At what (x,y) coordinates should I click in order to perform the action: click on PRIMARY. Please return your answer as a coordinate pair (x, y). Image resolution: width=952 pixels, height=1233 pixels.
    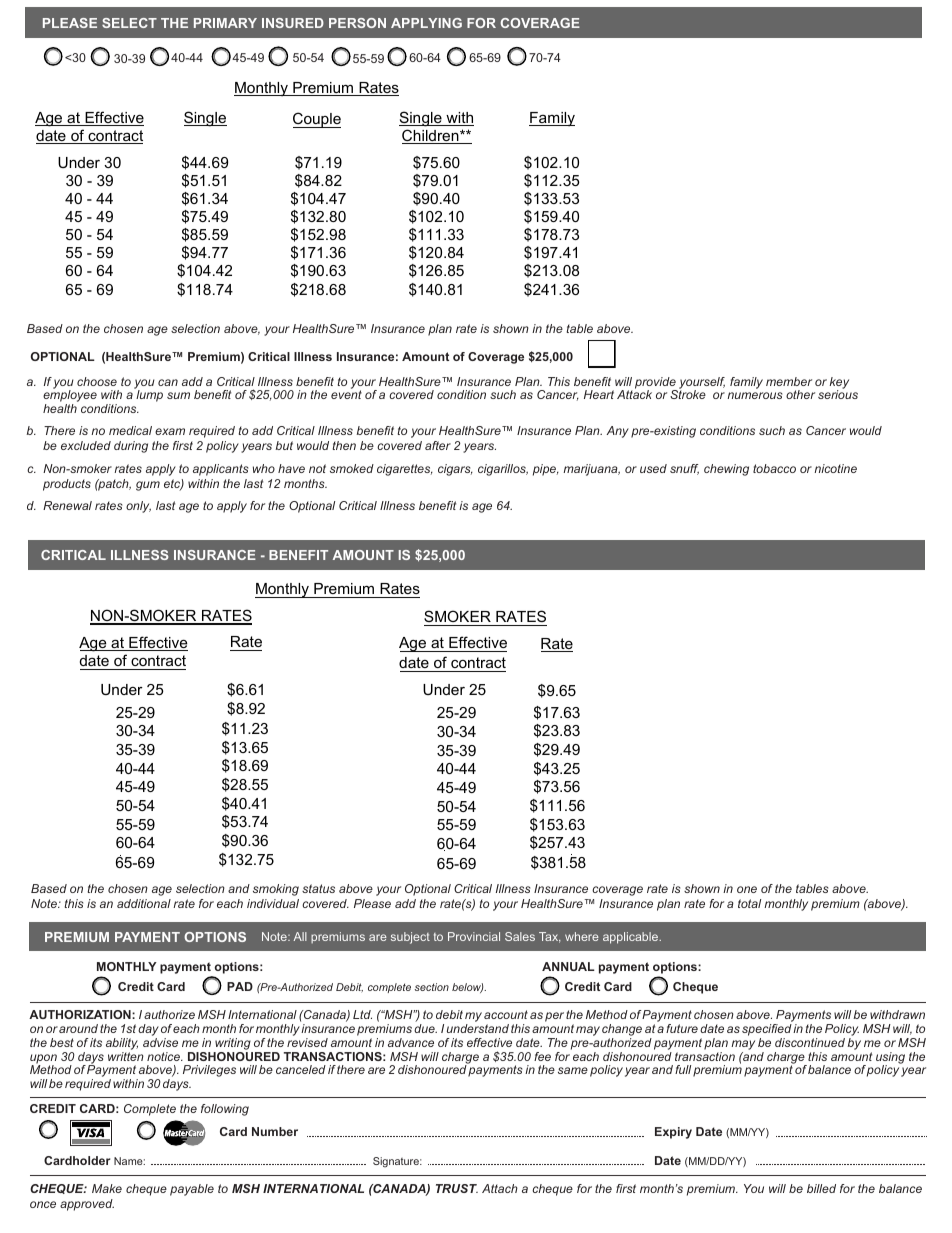
    Looking at the image, I should click on (225, 23).
